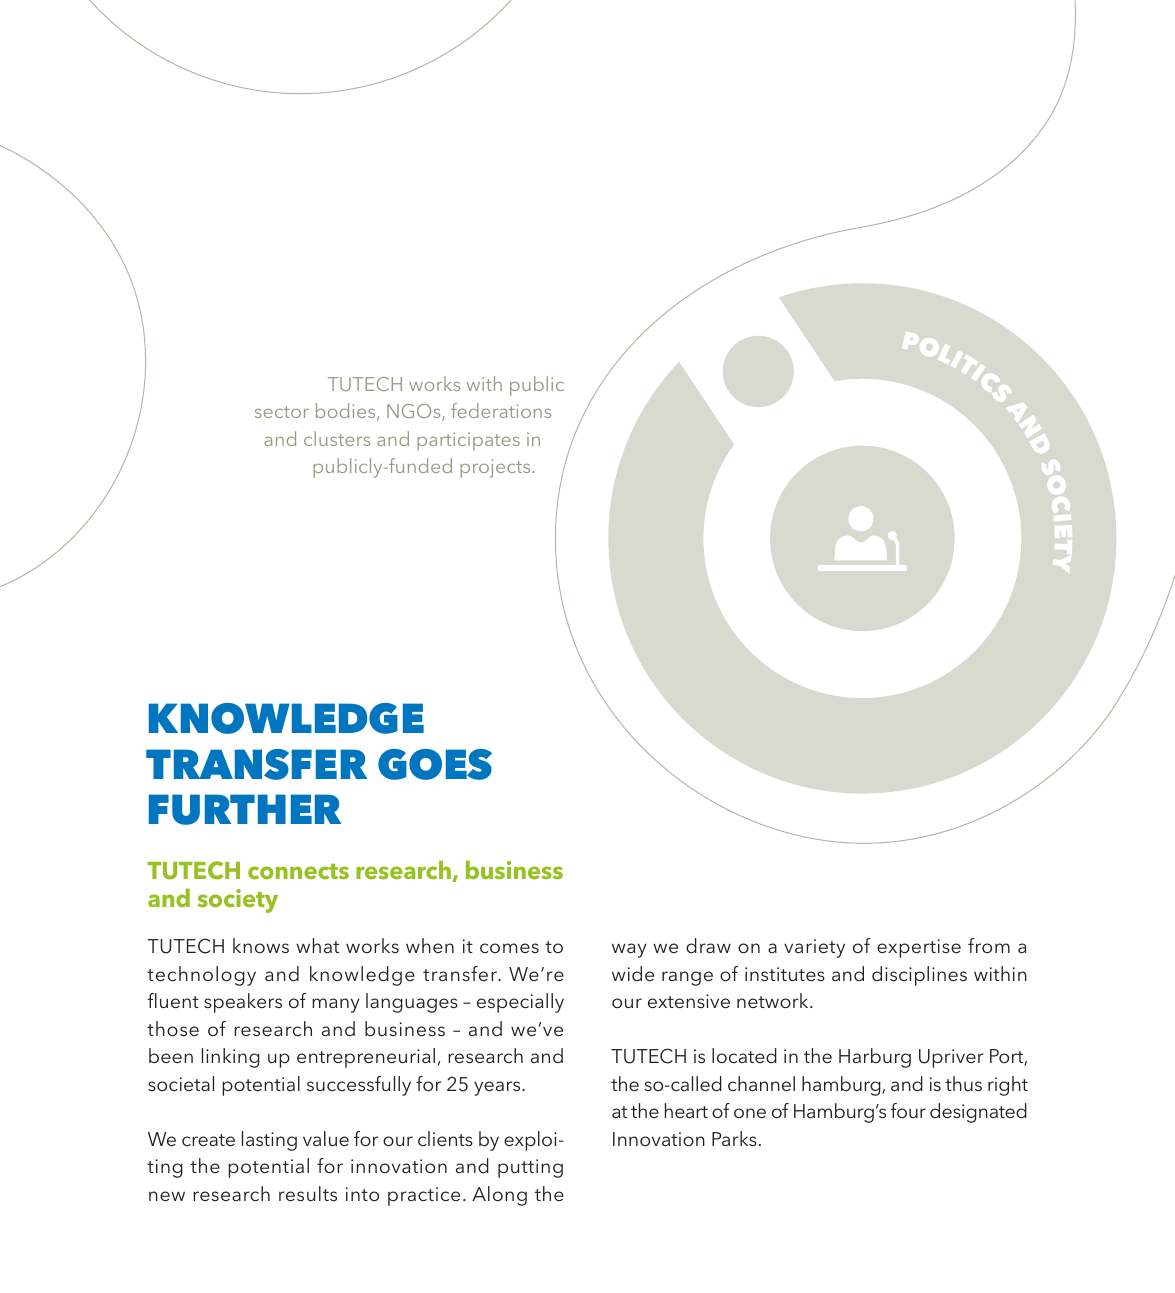 The width and height of the screenshot is (1175, 1293). I want to click on FURTHER, so click(245, 809).
